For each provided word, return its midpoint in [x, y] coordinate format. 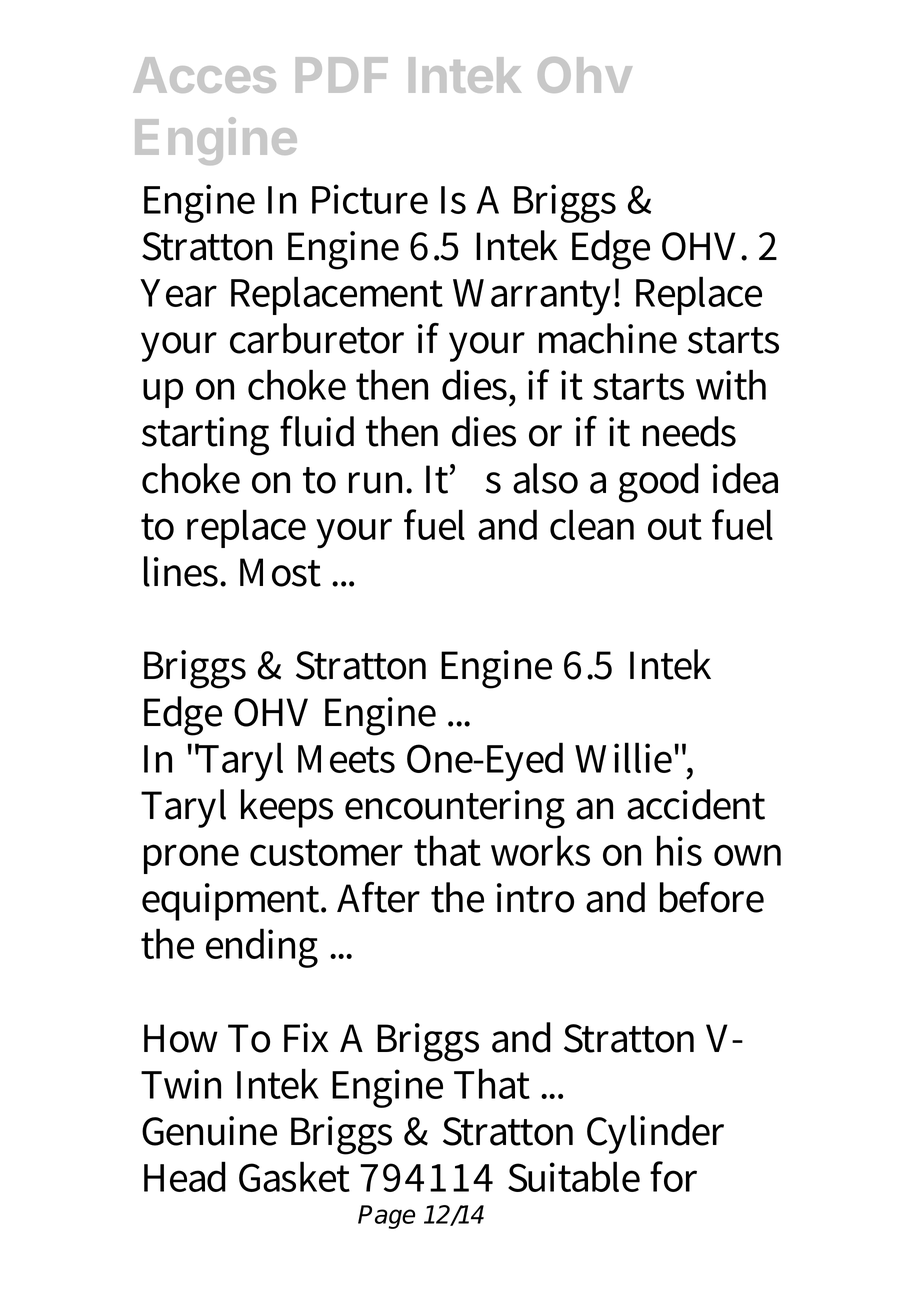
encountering [455, 809]
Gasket [294, 1176]
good [659, 483]
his [679, 850]
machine [608, 338]
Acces [204, 75]
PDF [342, 75]
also [545, 478]
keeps [287, 808]
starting [205, 436]
